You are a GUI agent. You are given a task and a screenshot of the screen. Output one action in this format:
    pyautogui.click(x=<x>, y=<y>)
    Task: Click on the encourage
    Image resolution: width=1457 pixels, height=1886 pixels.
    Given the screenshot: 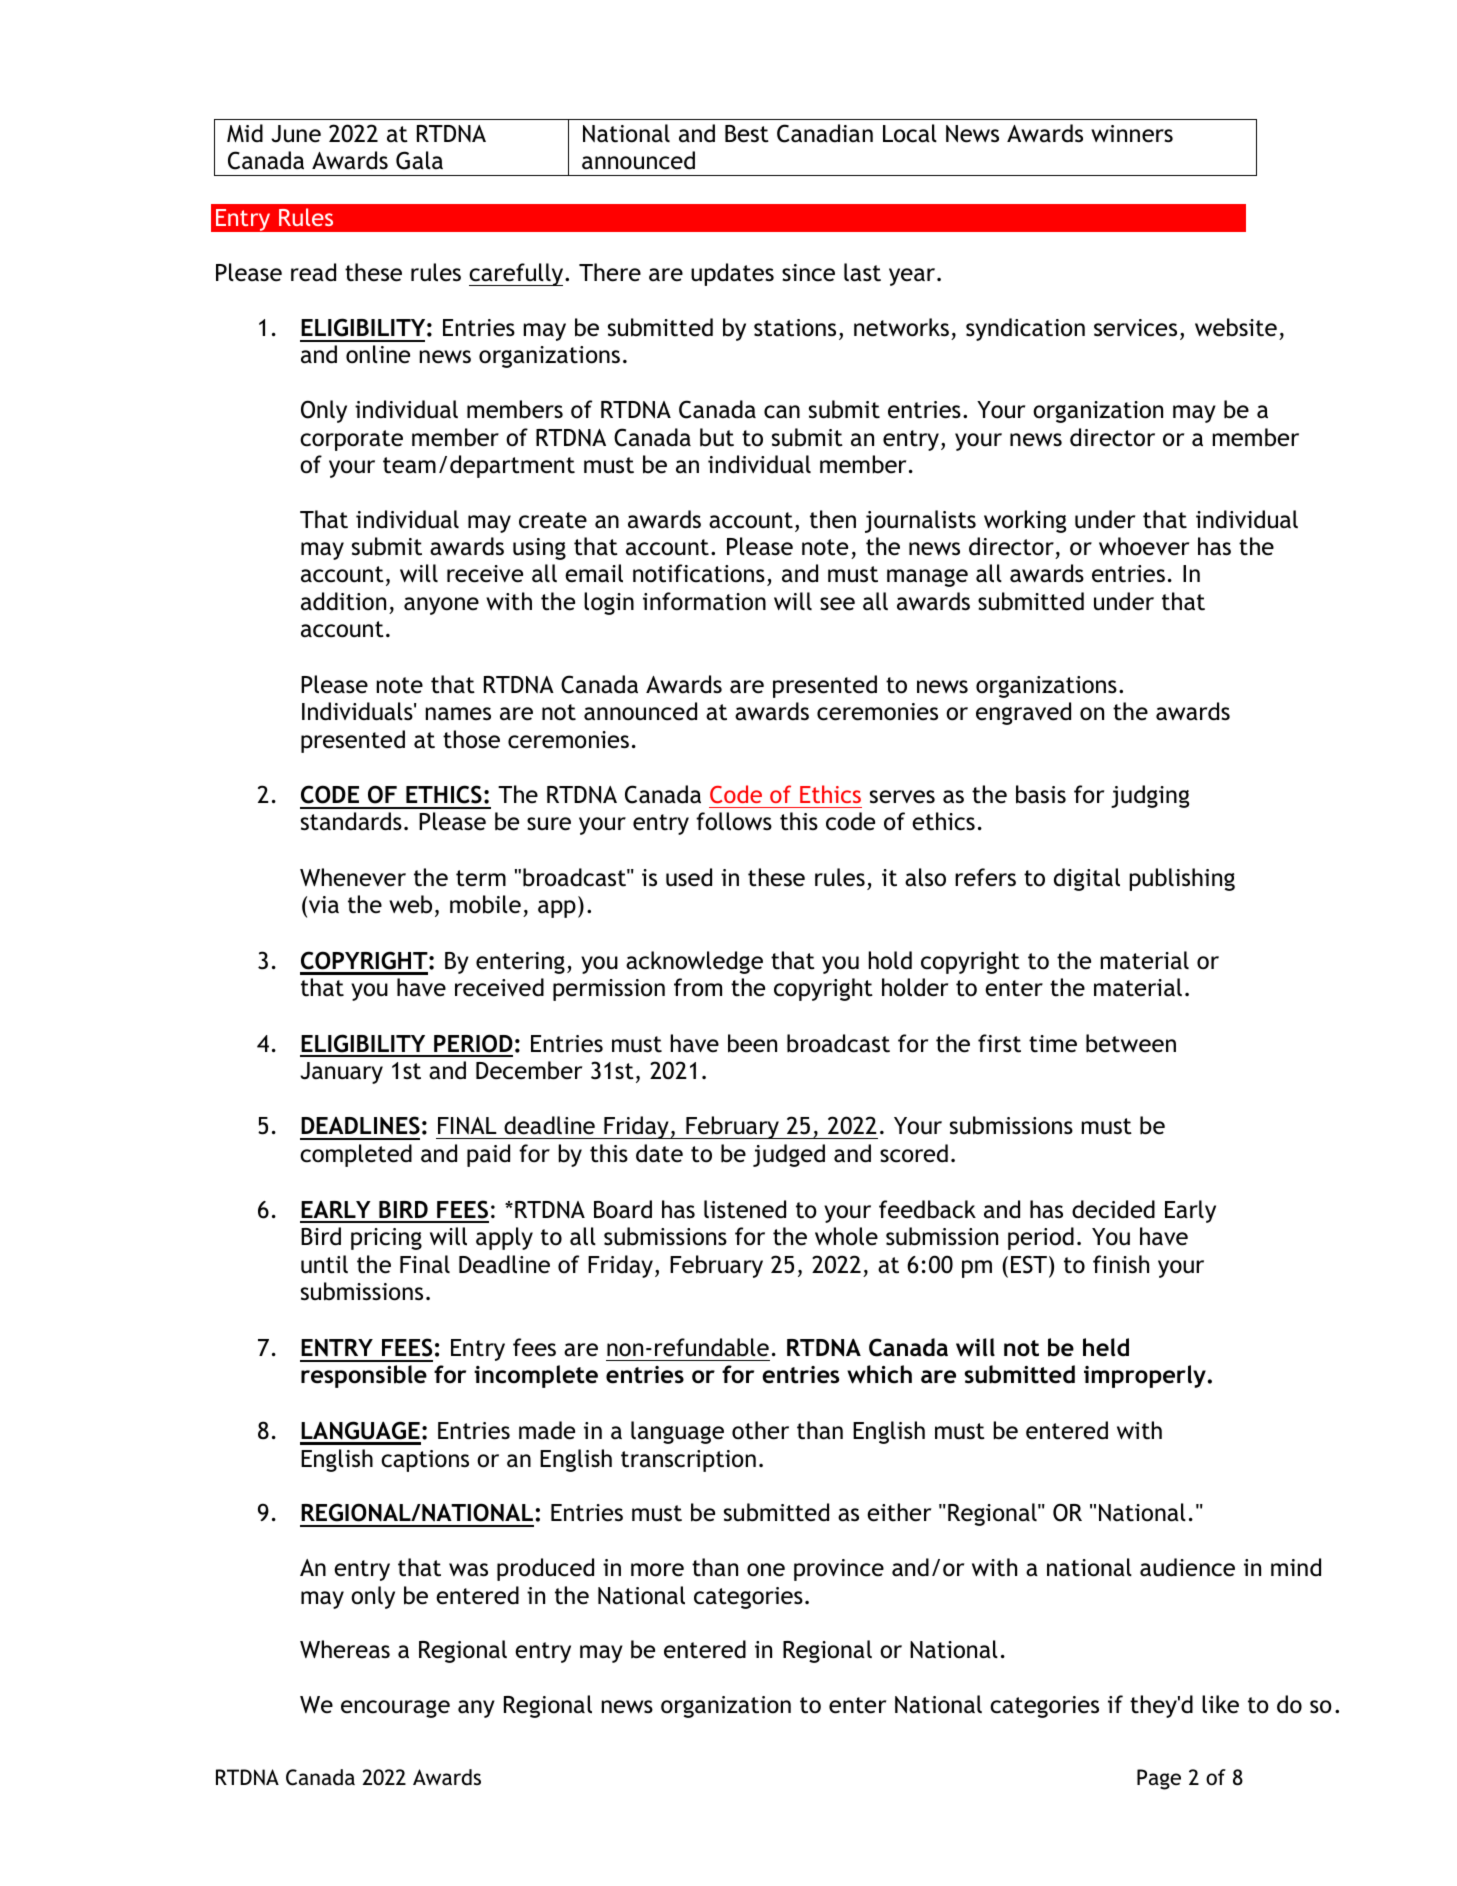 What is the action you would take?
    pyautogui.click(x=395, y=1709)
